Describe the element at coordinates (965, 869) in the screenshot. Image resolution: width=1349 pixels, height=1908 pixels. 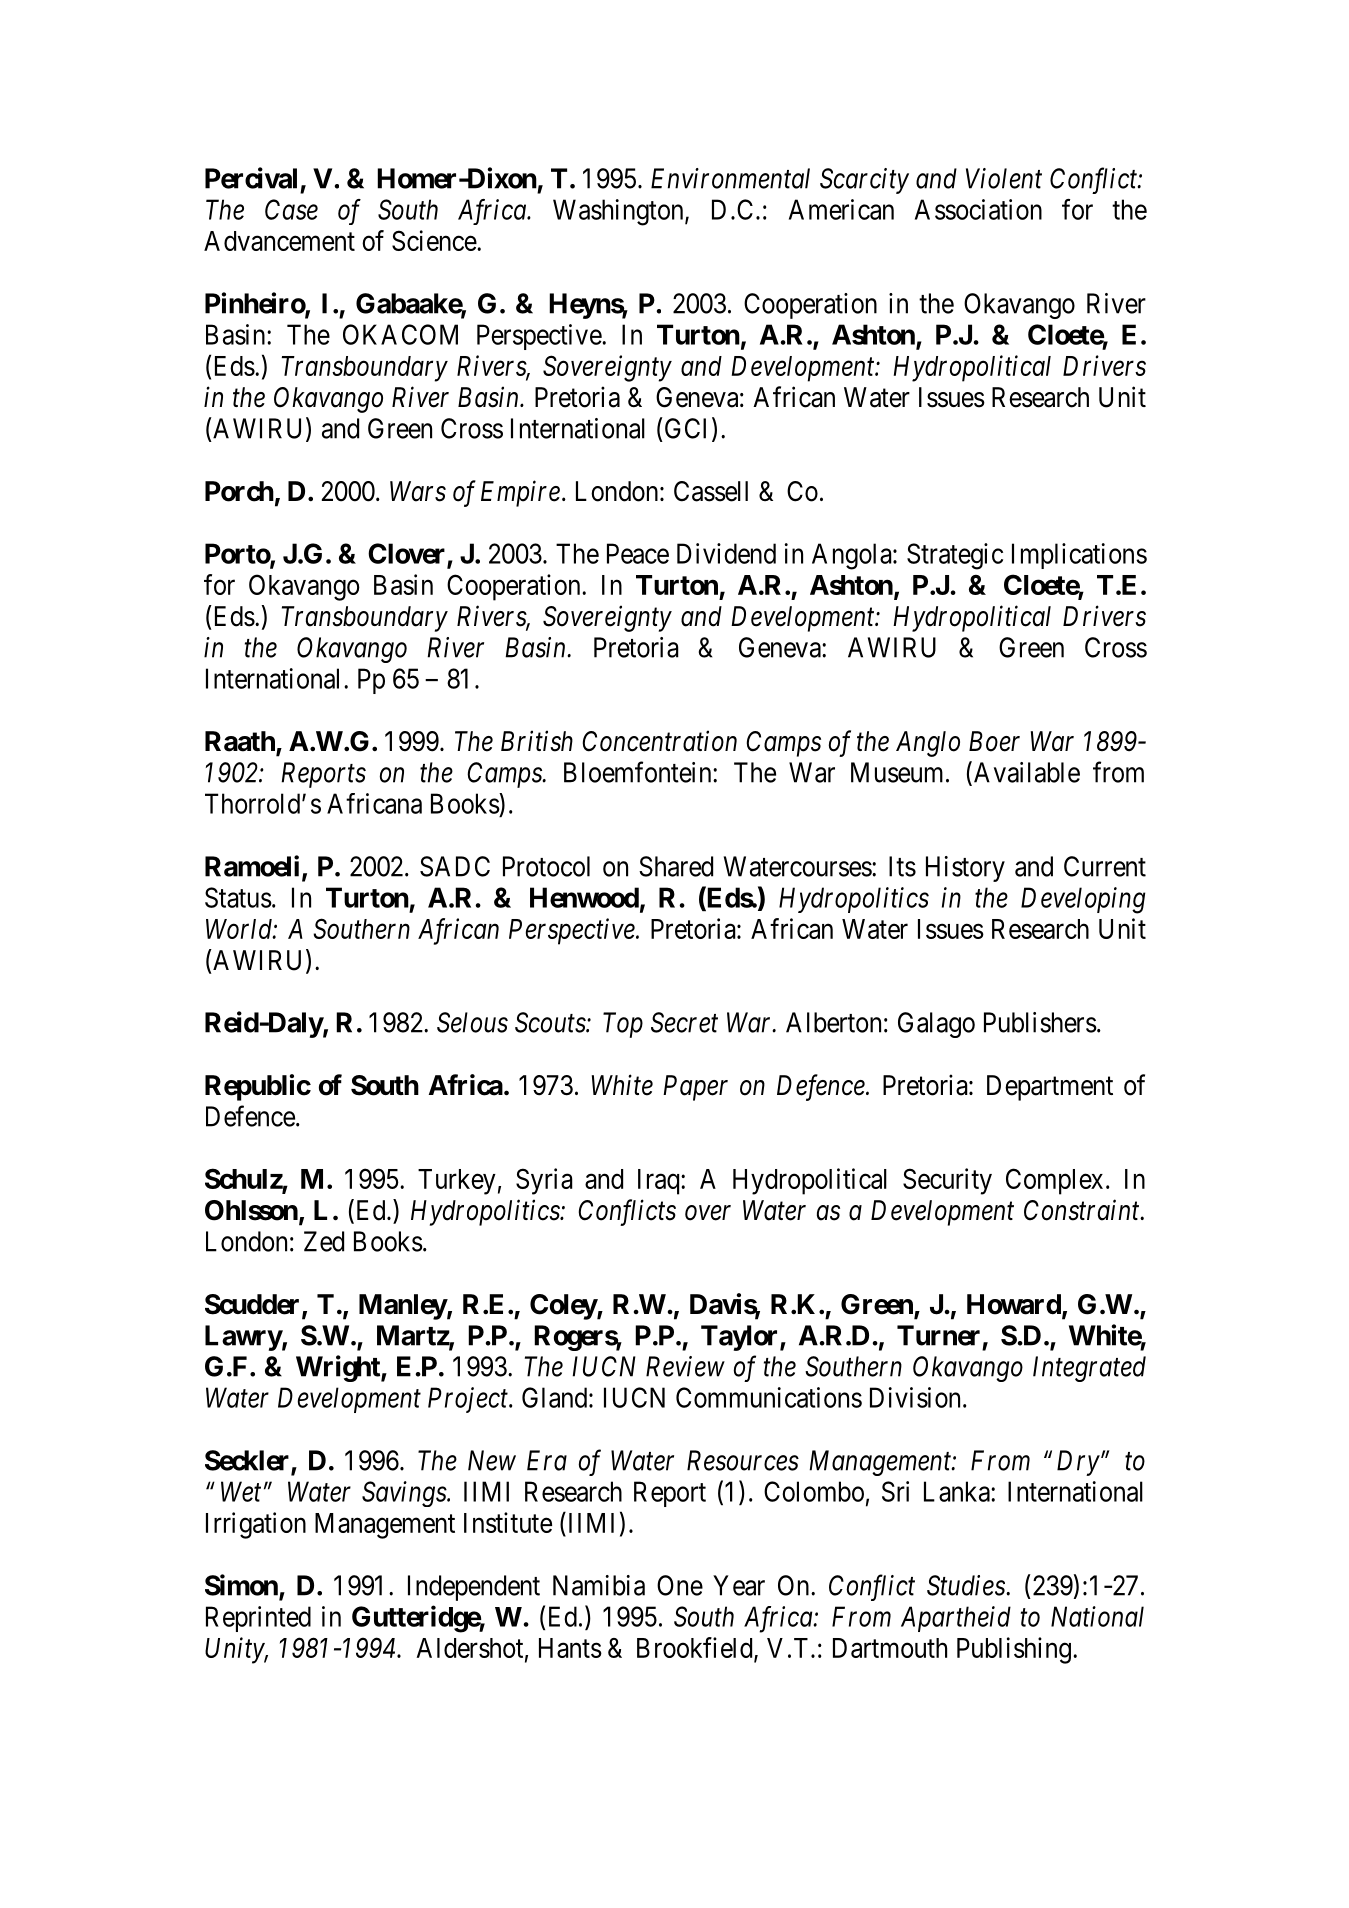
I see `History` at that location.
